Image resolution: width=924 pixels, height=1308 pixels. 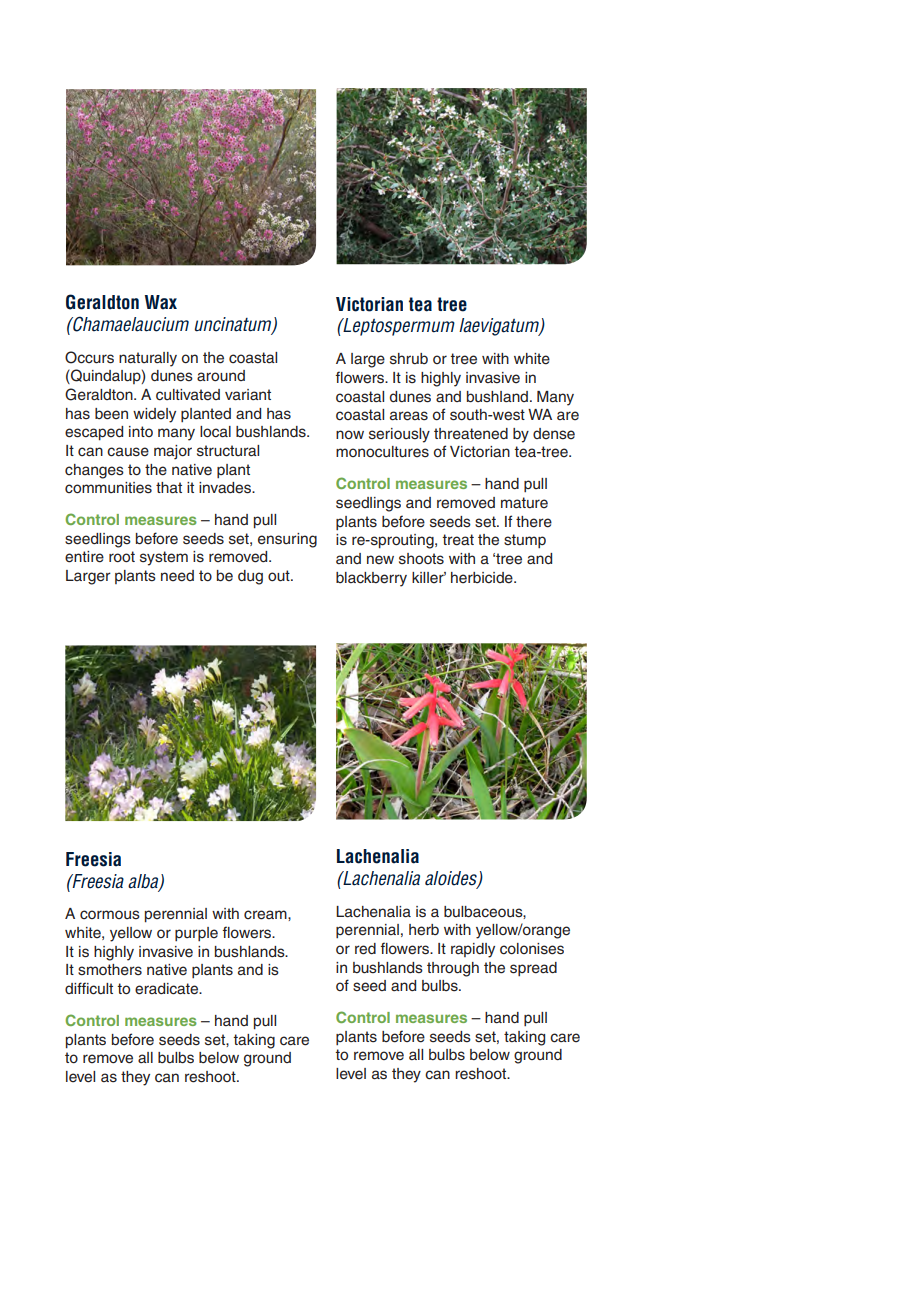 What do you see at coordinates (177, 576) in the screenshot?
I see `need` at bounding box center [177, 576].
